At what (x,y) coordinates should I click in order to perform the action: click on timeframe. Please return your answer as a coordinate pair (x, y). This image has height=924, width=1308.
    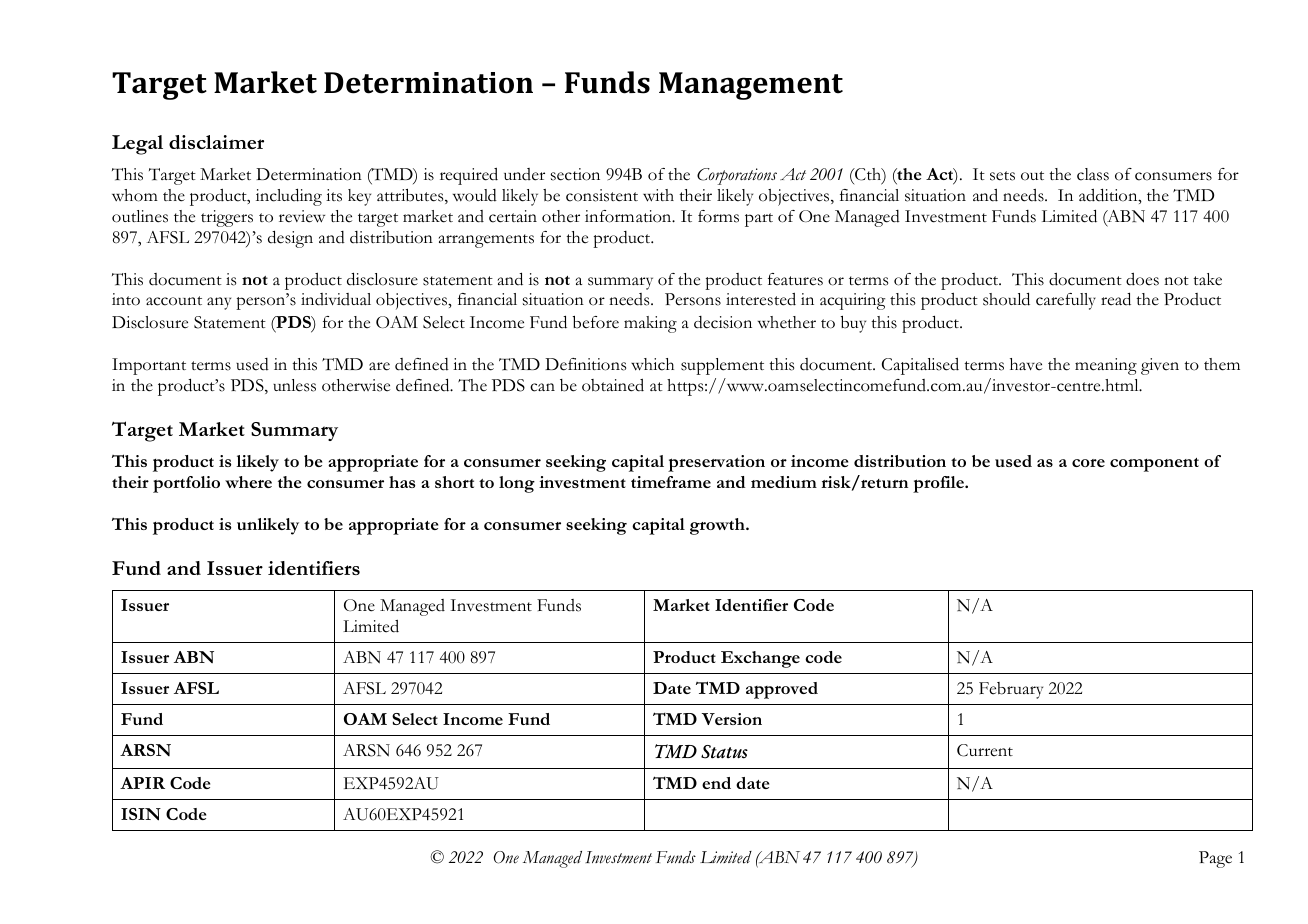
    Looking at the image, I should click on (671, 482).
